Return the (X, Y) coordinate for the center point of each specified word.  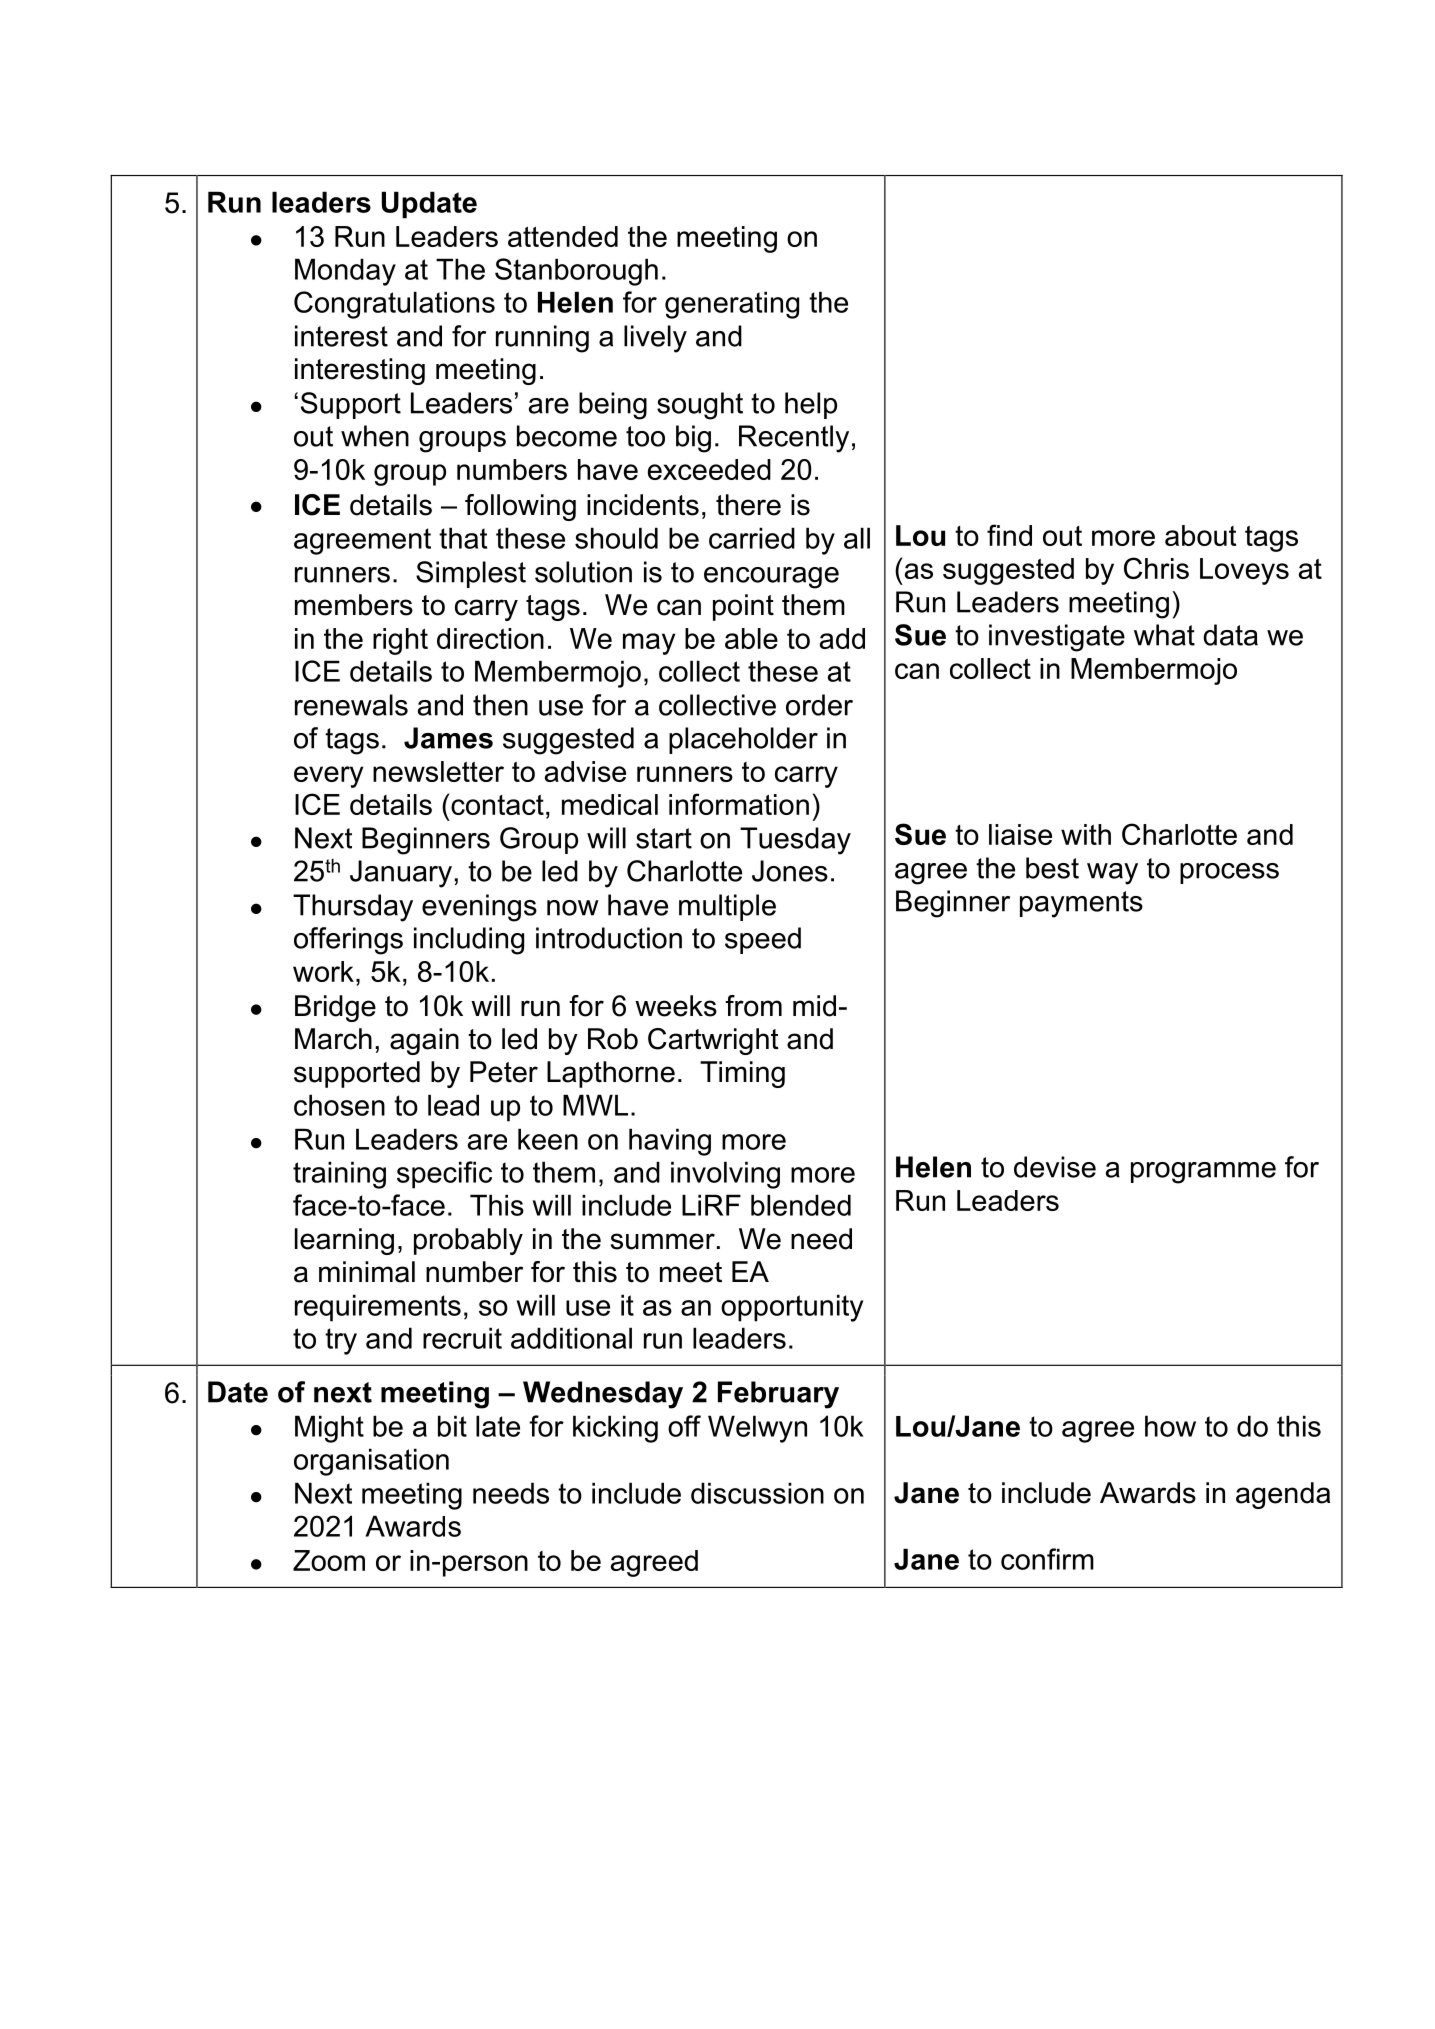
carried (752, 538)
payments (1081, 904)
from (753, 1006)
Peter (504, 1072)
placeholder (743, 740)
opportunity (792, 1308)
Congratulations (394, 305)
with (1086, 834)
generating (732, 305)
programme (1203, 1173)
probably (468, 1241)
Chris (1156, 568)
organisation (371, 1462)
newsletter (438, 771)
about (1201, 535)
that (463, 538)
